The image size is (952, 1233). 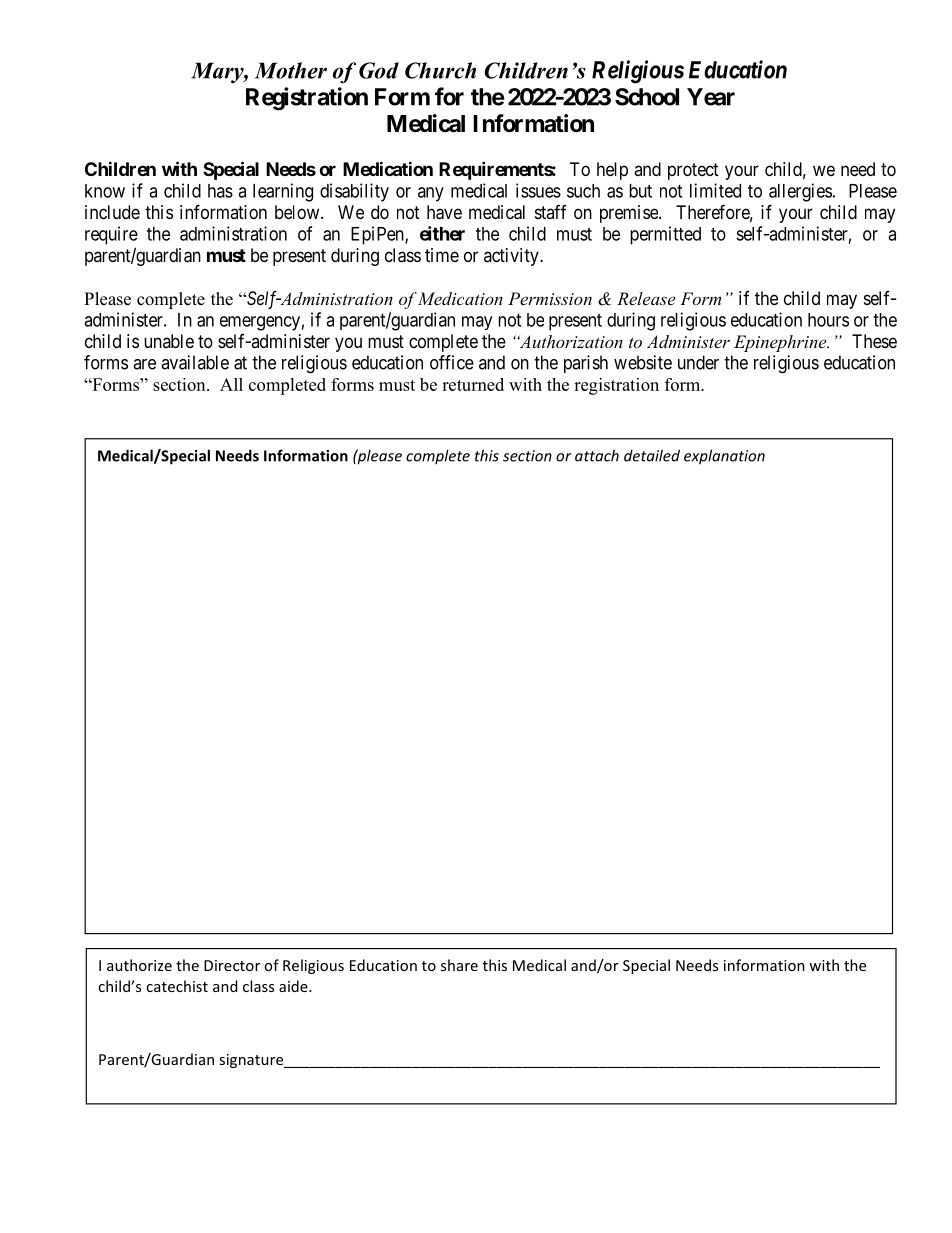 What do you see at coordinates (169, 341) in the image?
I see `unable` at bounding box center [169, 341].
